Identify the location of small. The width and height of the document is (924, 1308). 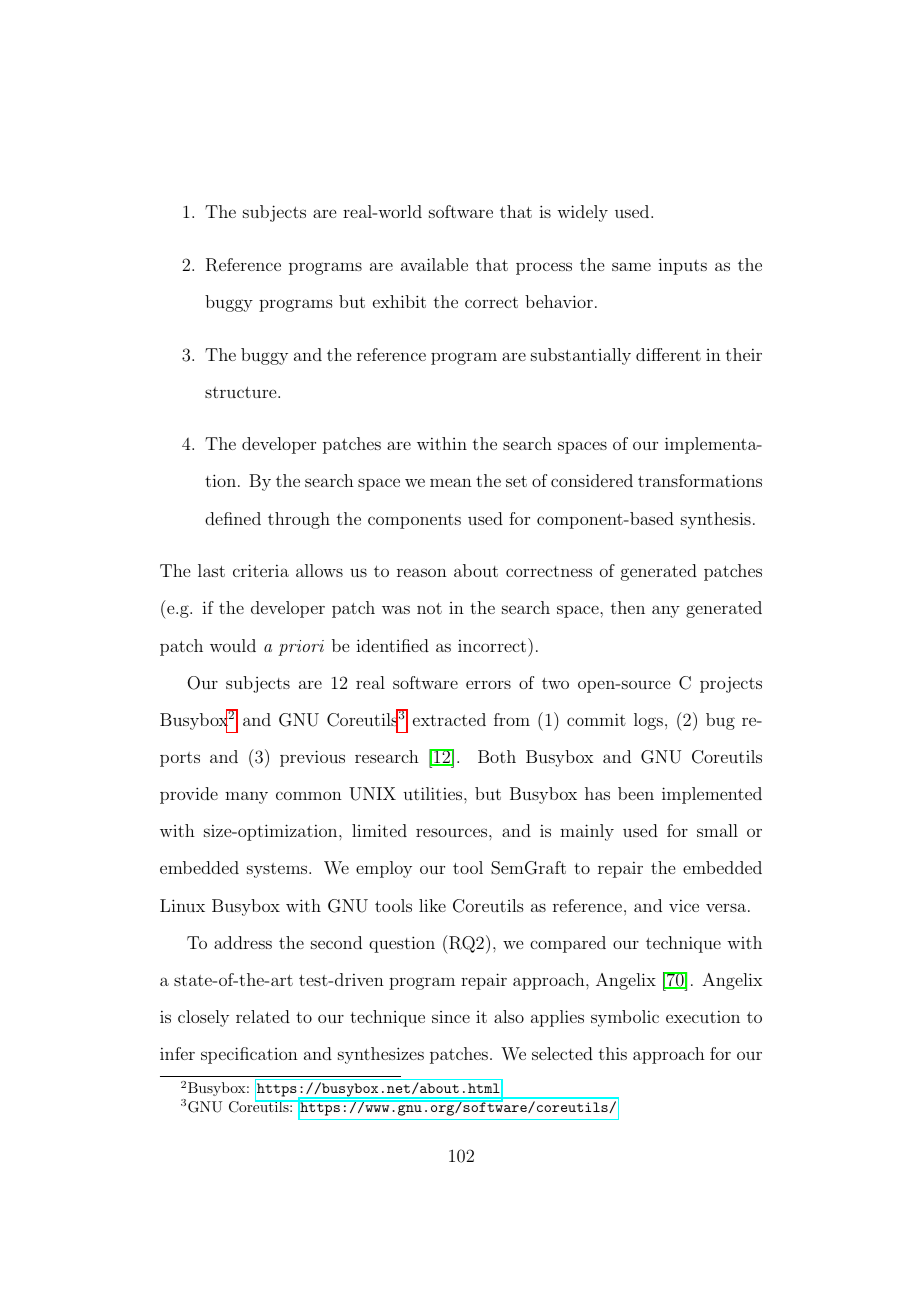
(717, 830).
